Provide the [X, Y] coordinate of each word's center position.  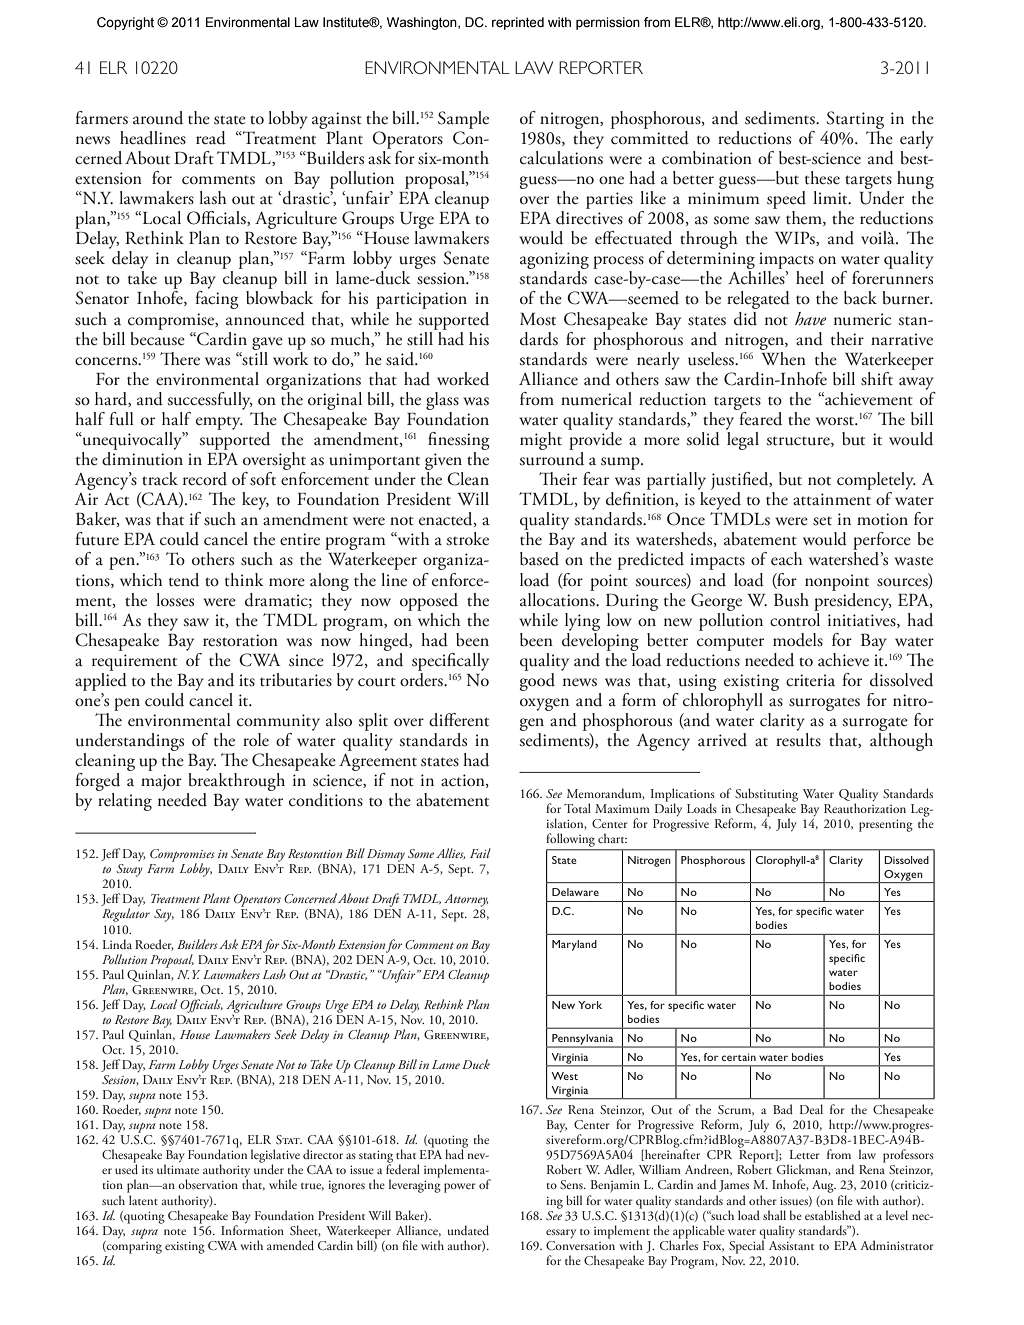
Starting [855, 120]
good [537, 680]
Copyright [125, 23]
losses [175, 600]
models [798, 640]
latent [143, 1200]
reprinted [518, 23]
